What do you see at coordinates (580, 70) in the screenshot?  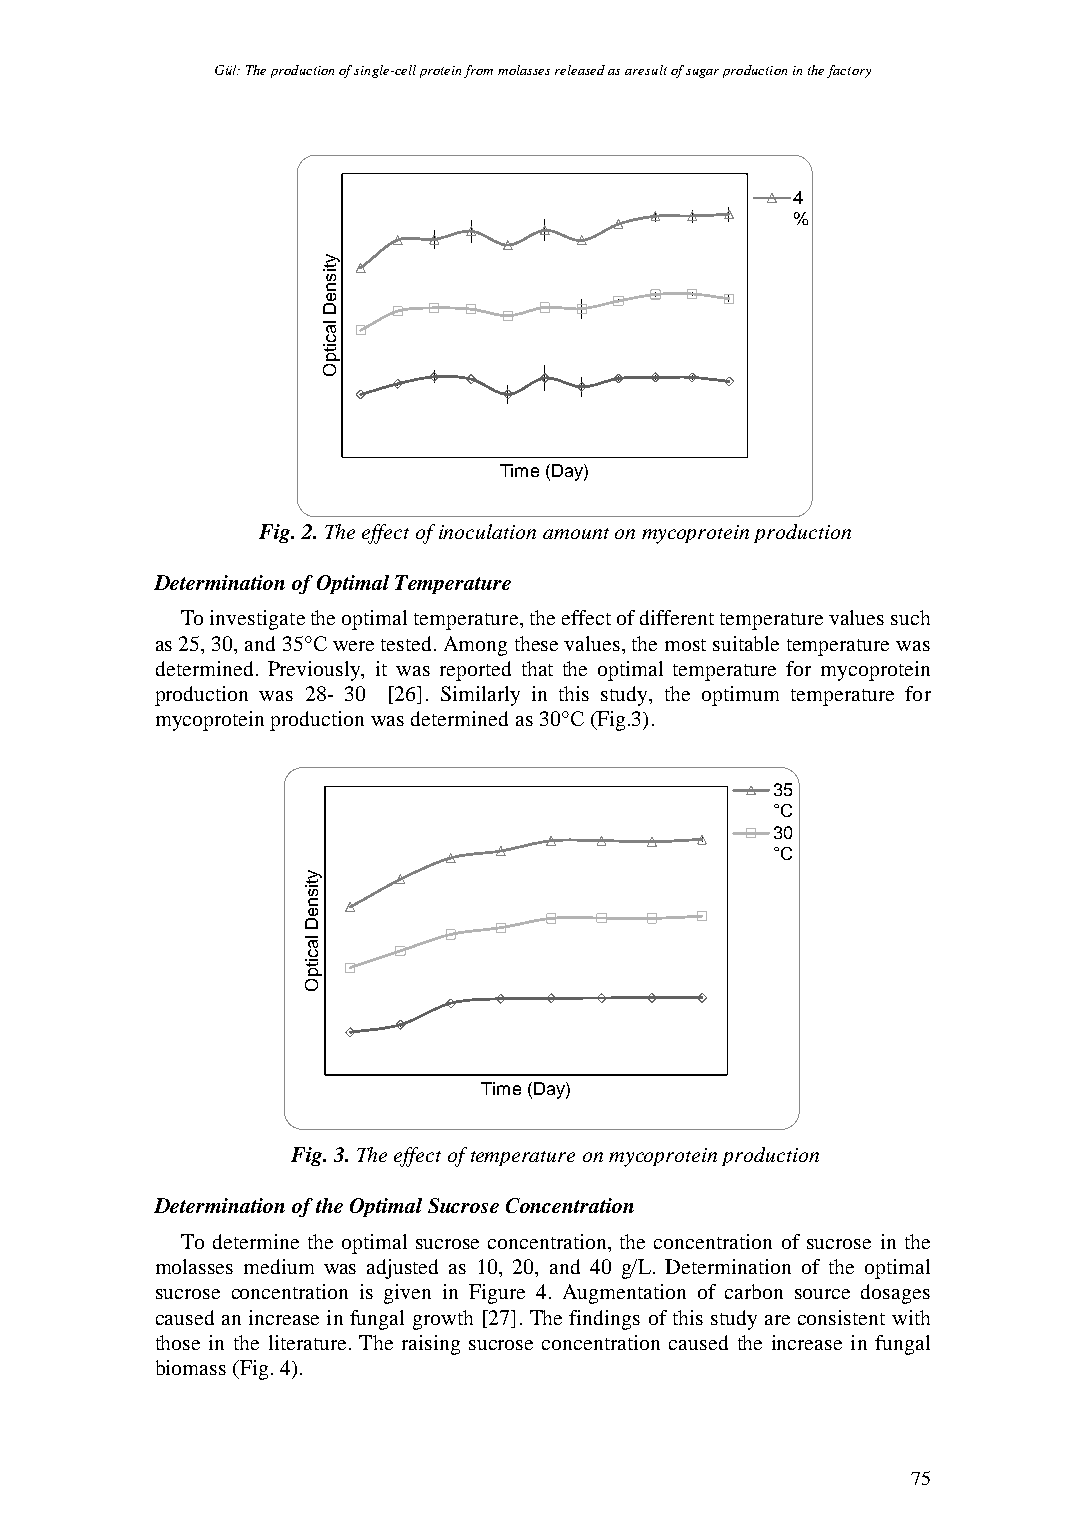 I see `released` at bounding box center [580, 70].
